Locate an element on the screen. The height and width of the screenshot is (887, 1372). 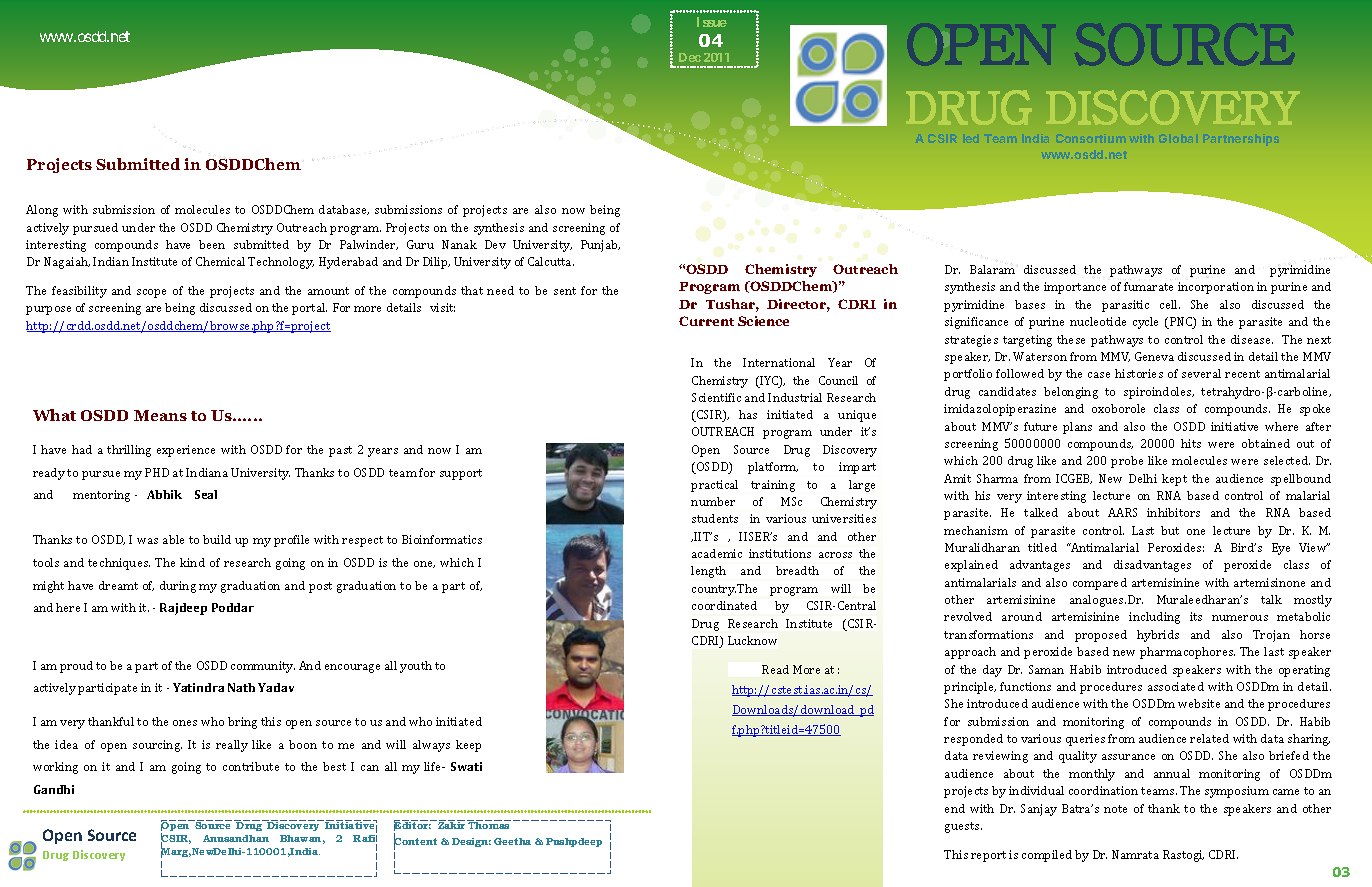
note is located at coordinates (1115, 809).
